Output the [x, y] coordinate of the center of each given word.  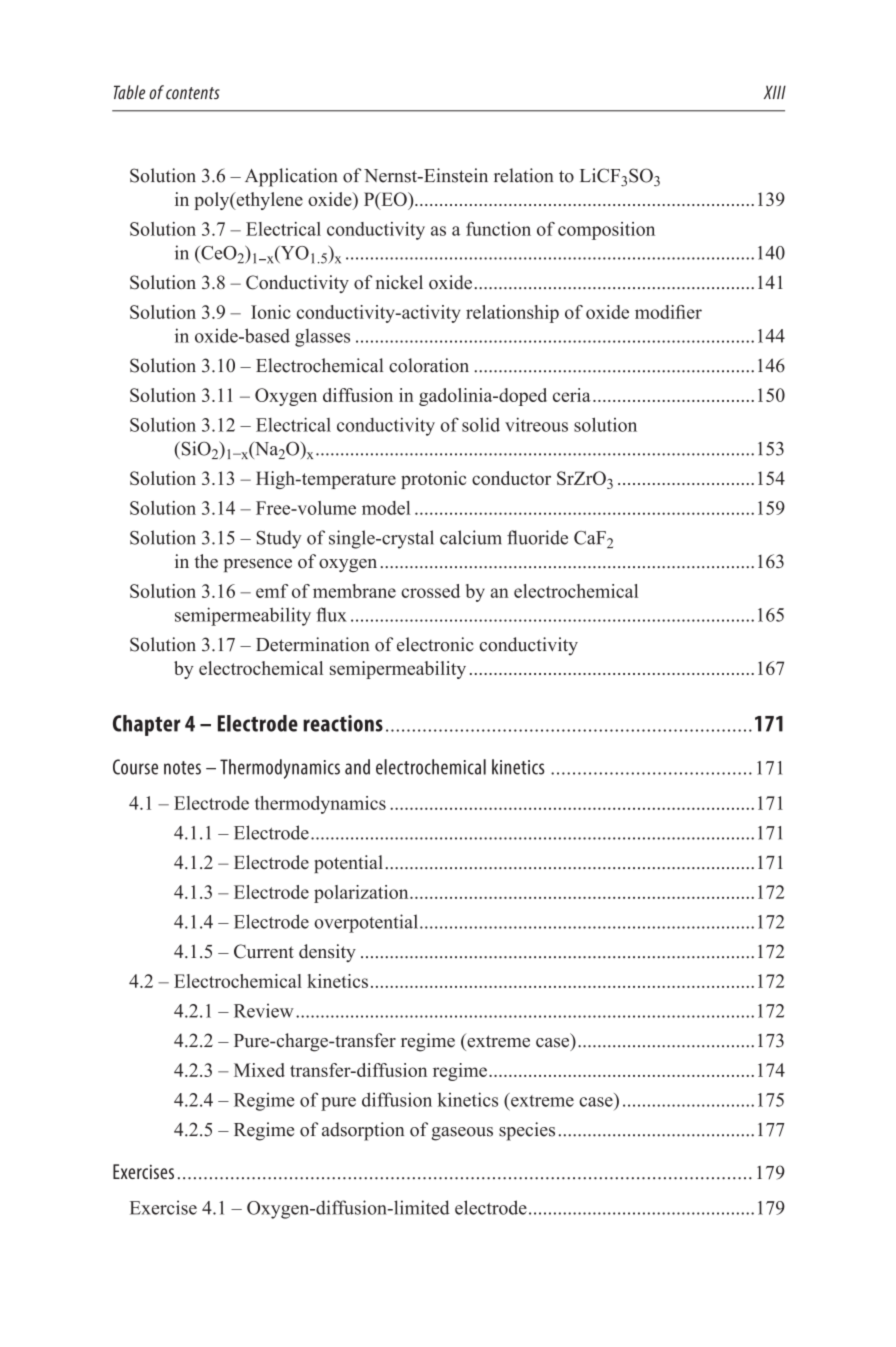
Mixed [259, 1070]
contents [193, 93]
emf [272, 591]
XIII [775, 92]
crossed [430, 591]
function [498, 229]
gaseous [462, 1134]
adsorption [363, 1131]
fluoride [537, 537]
